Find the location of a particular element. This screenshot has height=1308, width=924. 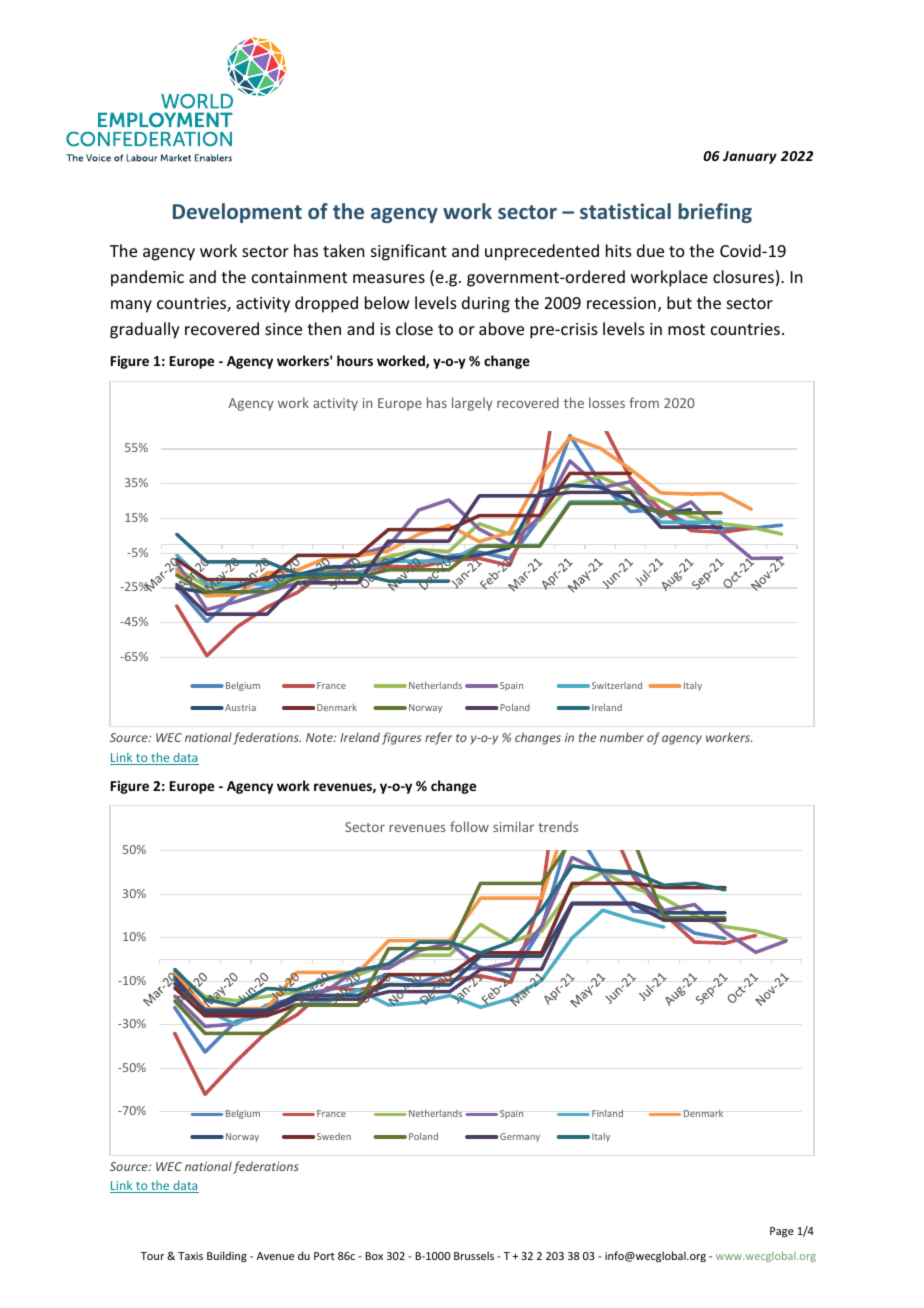

from is located at coordinates (644, 402).
